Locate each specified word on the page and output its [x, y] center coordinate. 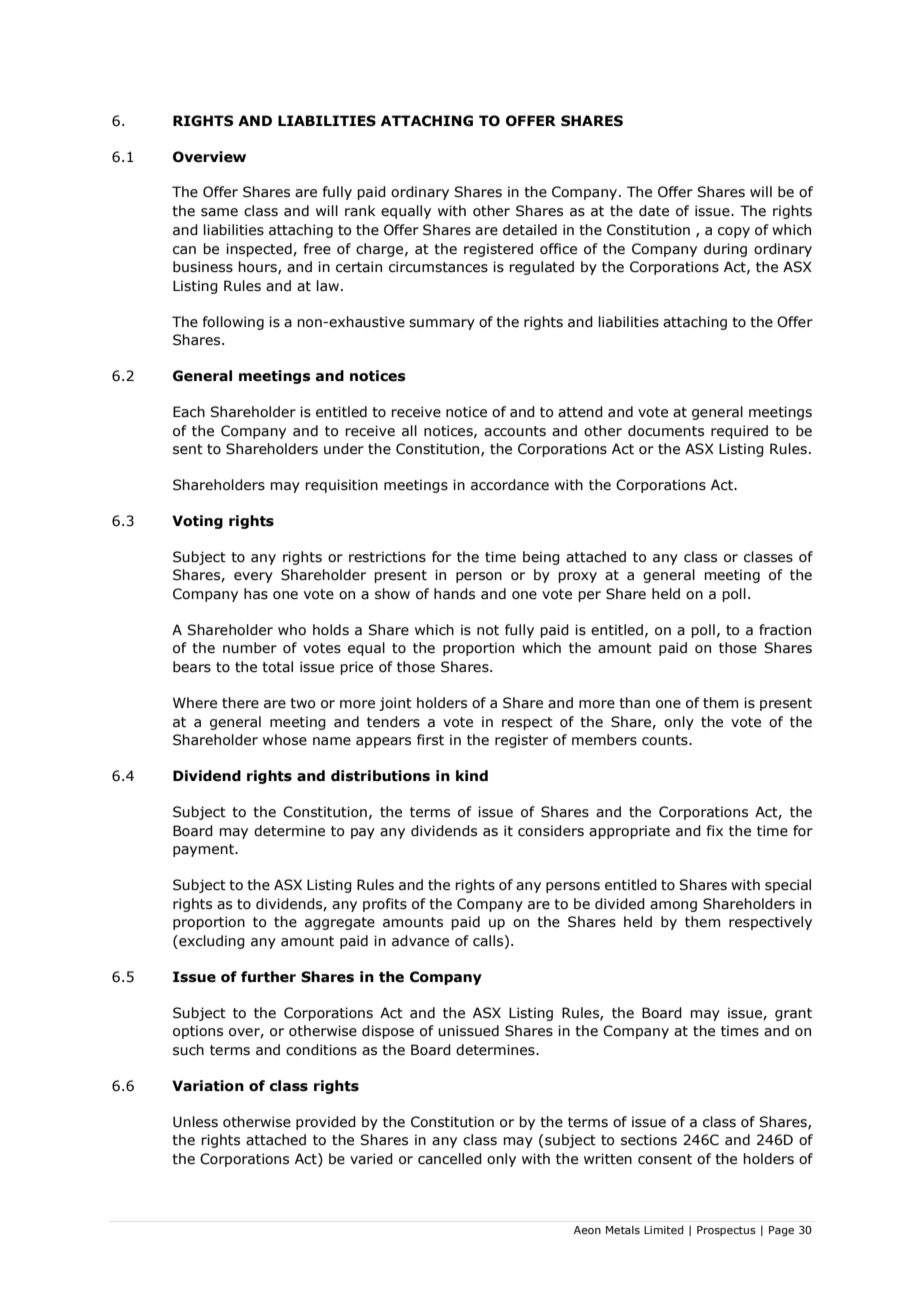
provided [326, 1123]
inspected [260, 250]
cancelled [450, 1159]
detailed [530, 230]
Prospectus [726, 1231]
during [725, 250]
